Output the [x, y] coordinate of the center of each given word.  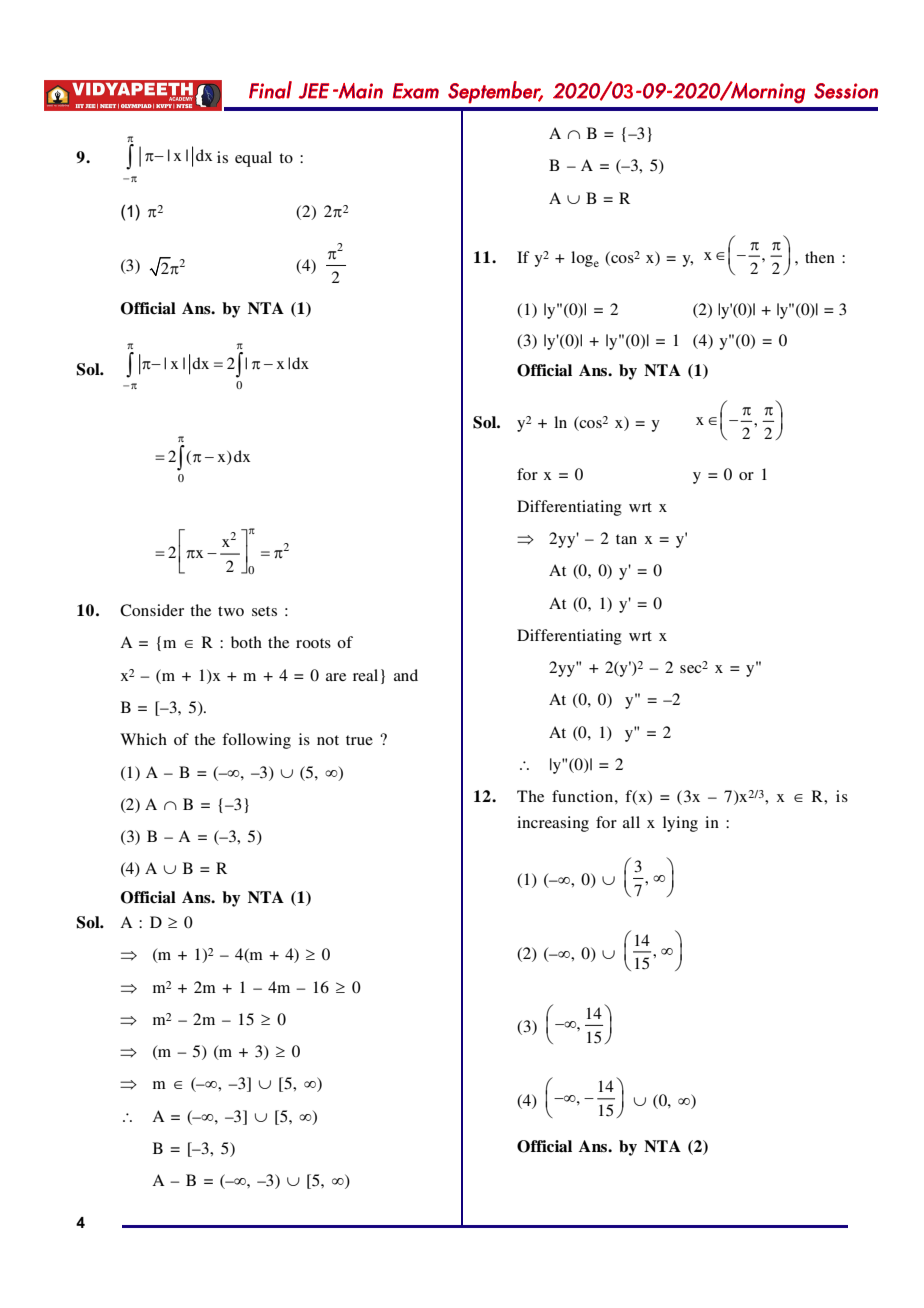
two [231, 611]
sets [264, 611]
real [365, 675]
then [820, 257]
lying [680, 824]
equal [253, 159]
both [246, 642]
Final [270, 90]
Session [846, 91]
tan [626, 539]
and [406, 675]
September [495, 92]
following [256, 741]
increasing [553, 824]
